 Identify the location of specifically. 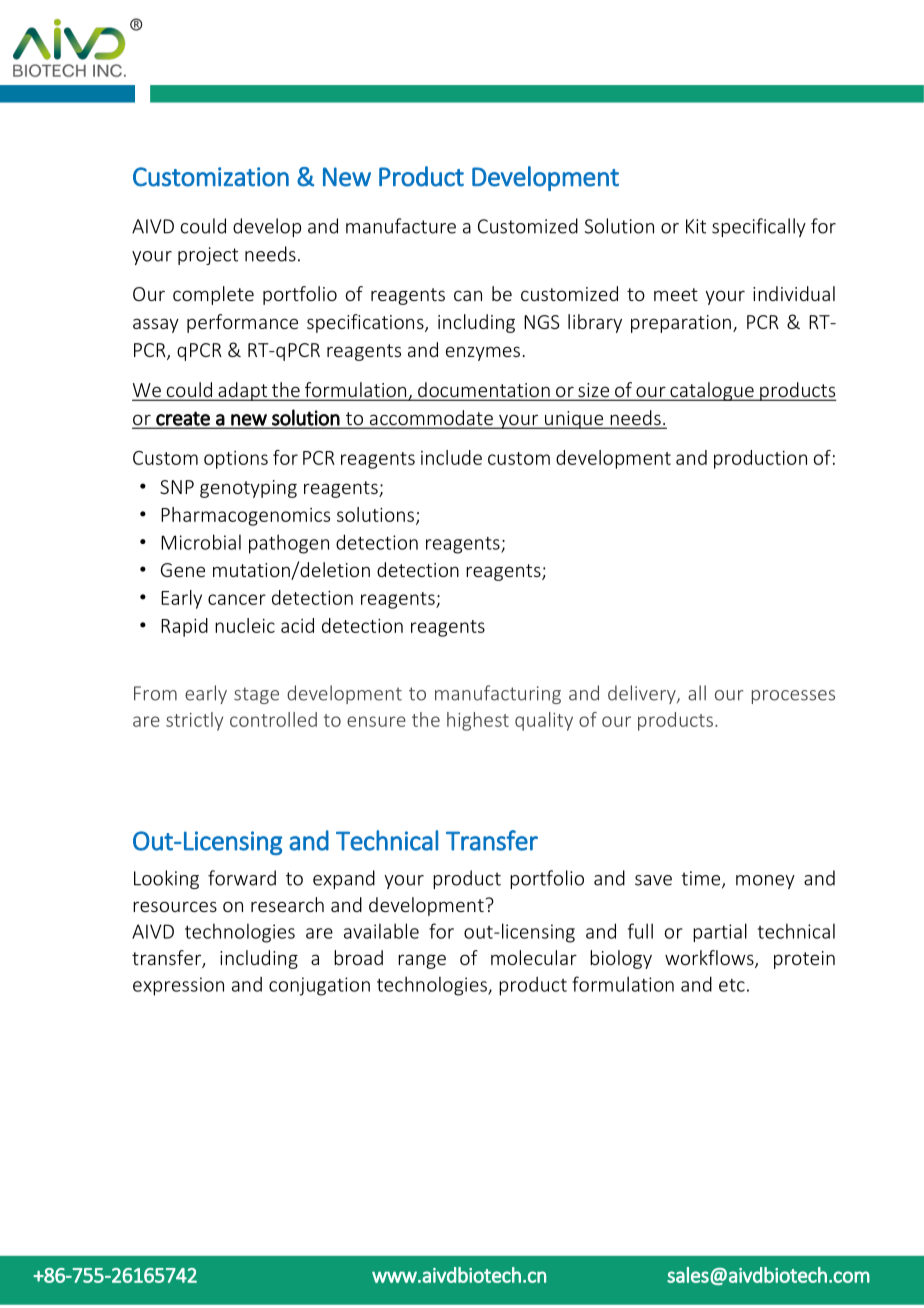
(759, 227).
